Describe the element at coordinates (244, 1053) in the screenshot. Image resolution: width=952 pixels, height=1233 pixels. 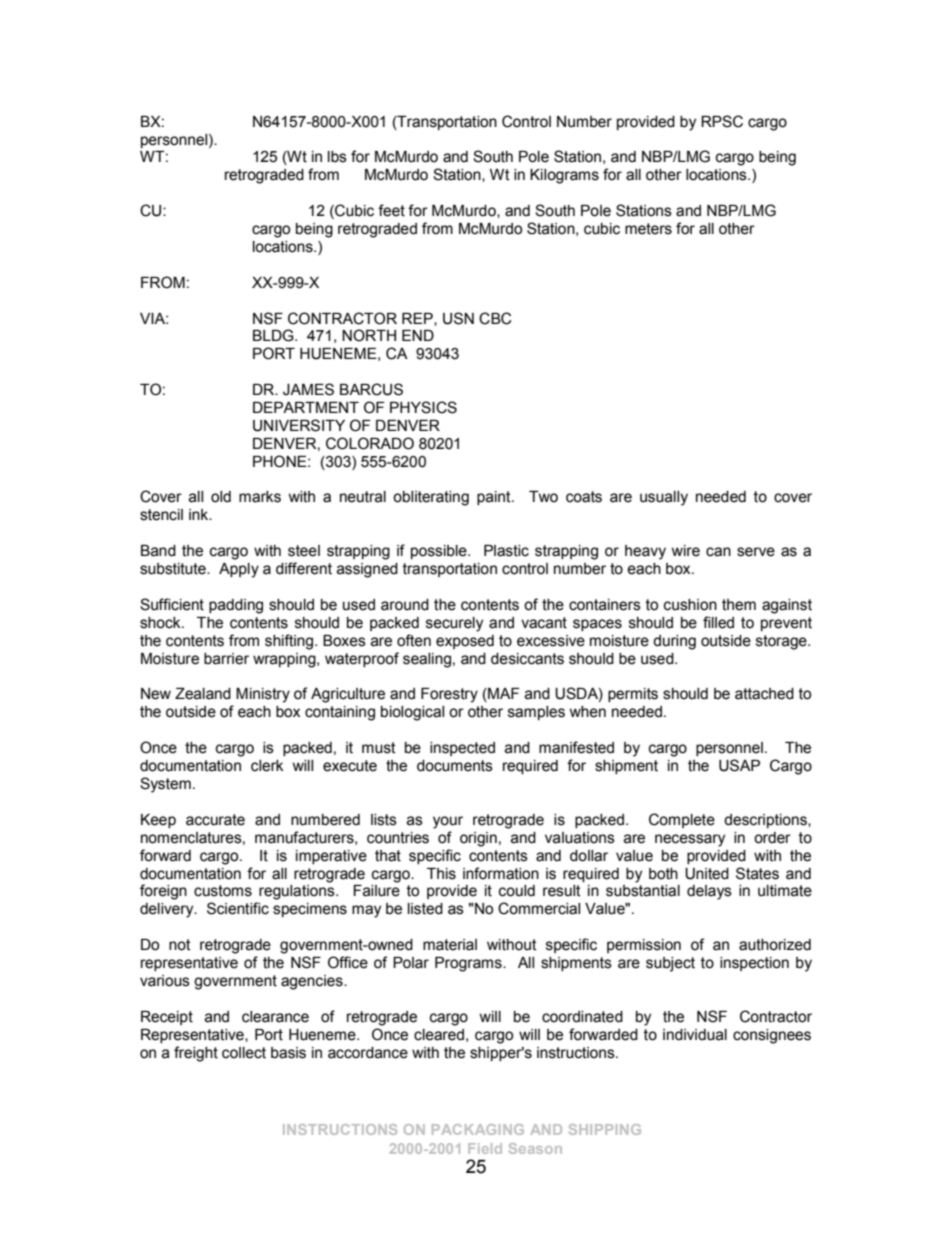
I see `collect` at that location.
